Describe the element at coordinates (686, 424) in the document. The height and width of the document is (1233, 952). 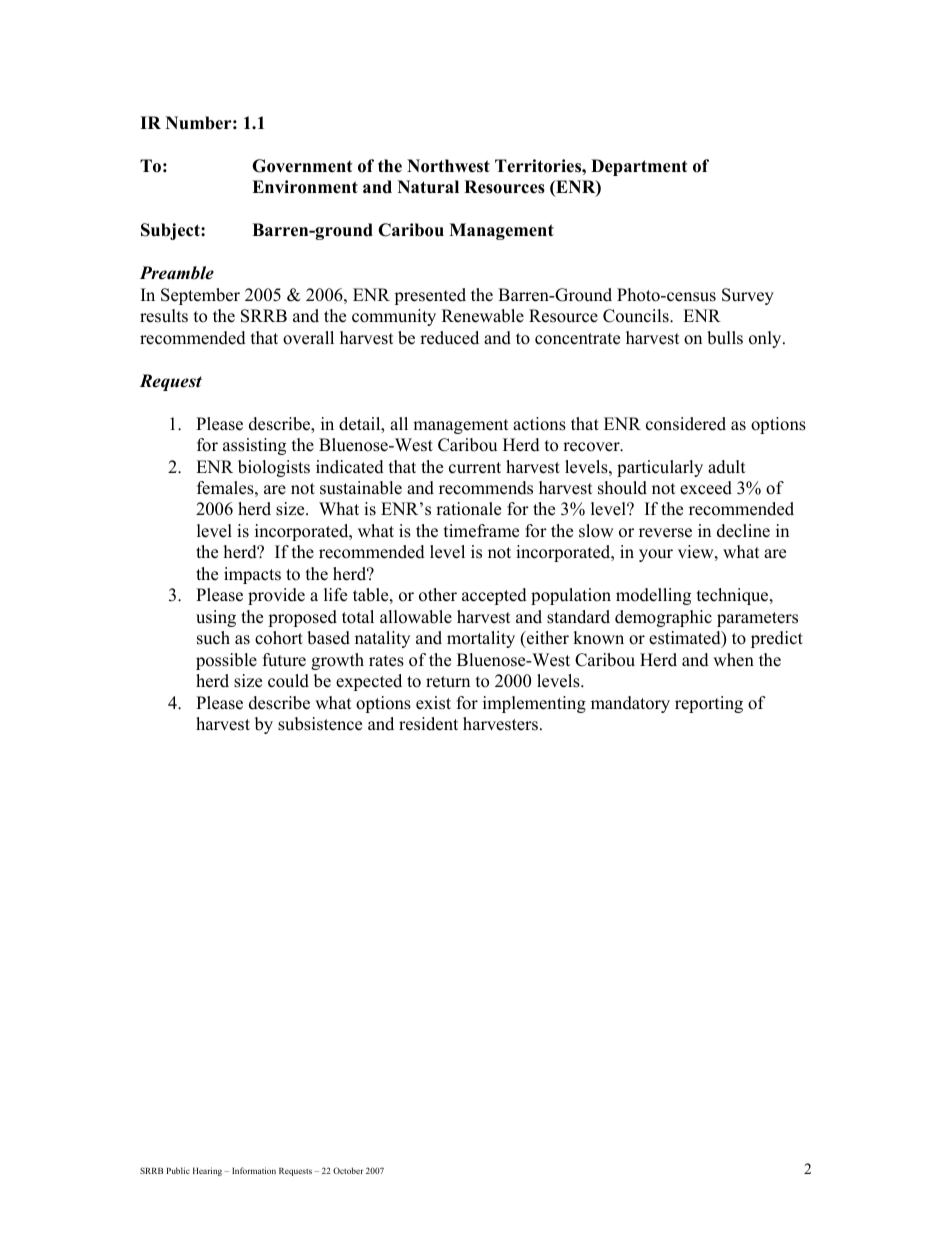
I see `considered` at that location.
